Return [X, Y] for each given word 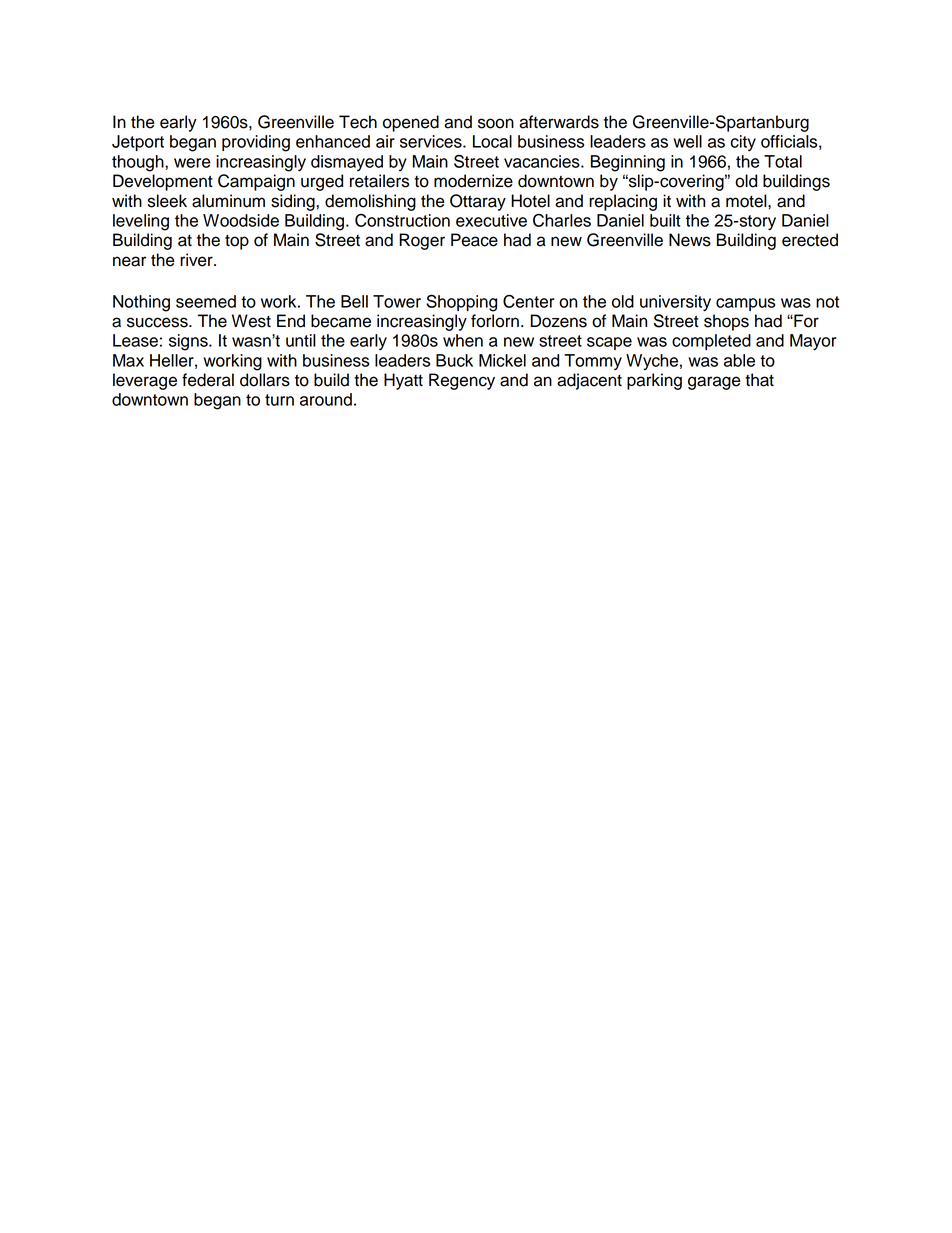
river [197, 260]
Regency [462, 381]
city [743, 143]
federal [208, 380]
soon [496, 123]
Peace [474, 240]
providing [256, 143]
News [690, 240]
